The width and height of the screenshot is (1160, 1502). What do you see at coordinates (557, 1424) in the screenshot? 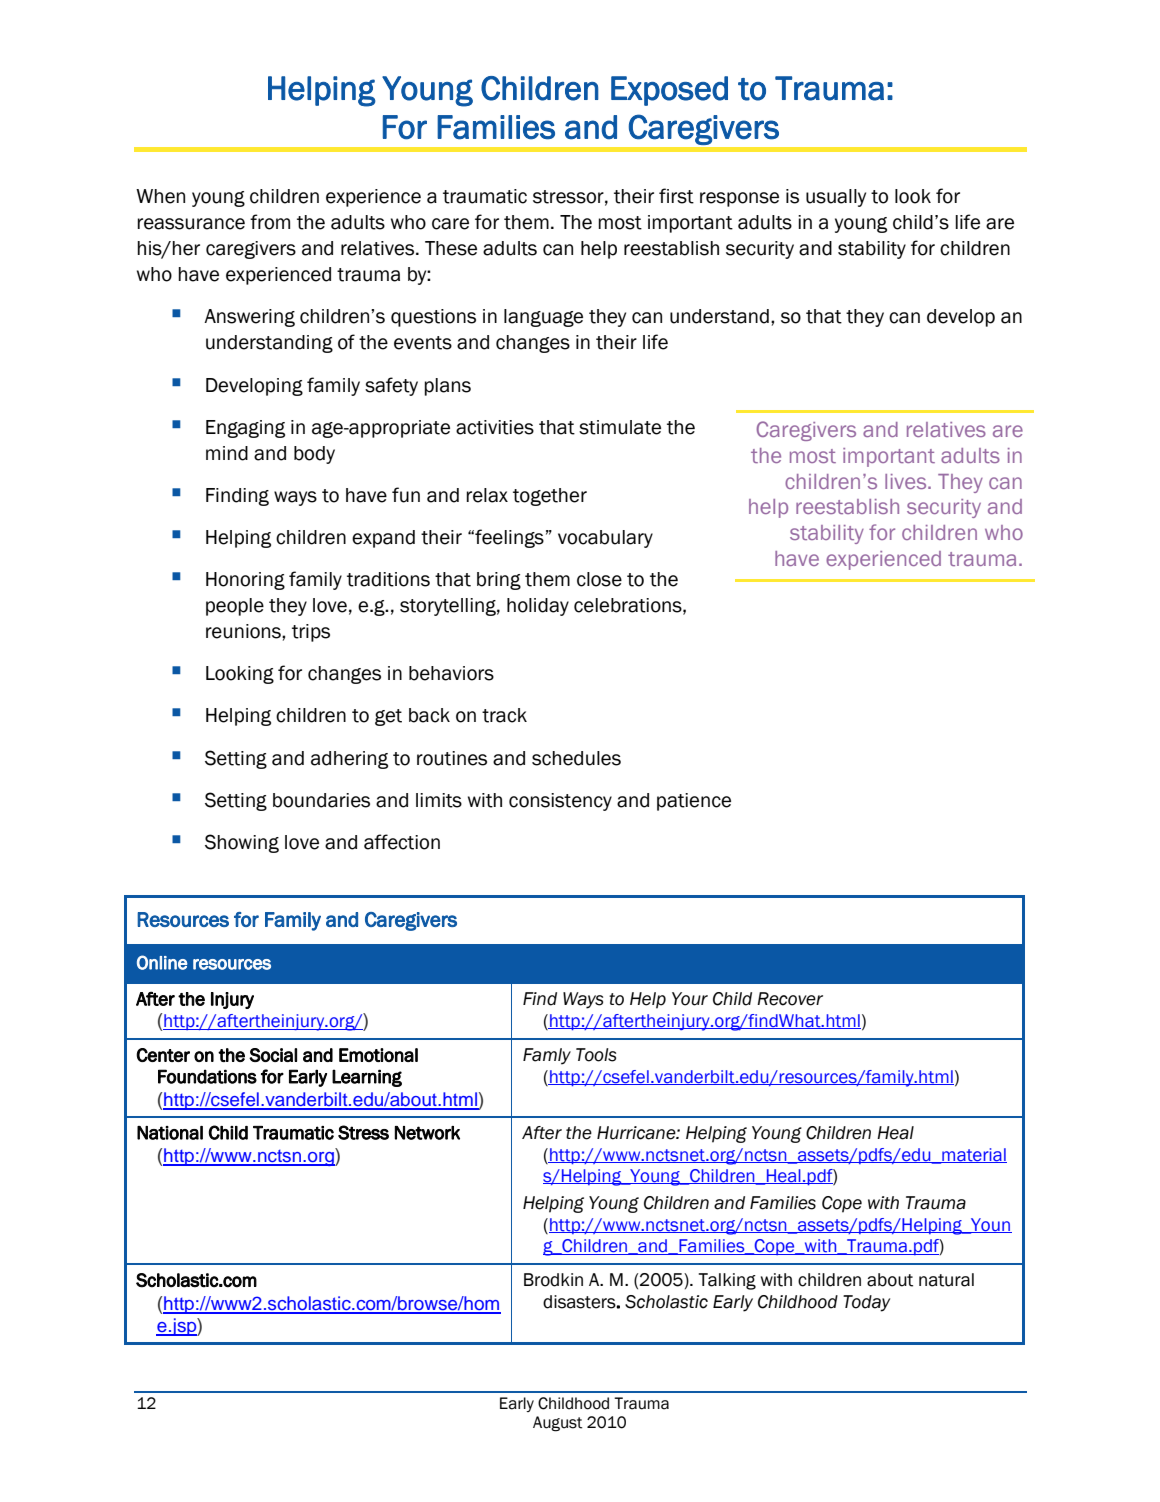
I see `August` at bounding box center [557, 1424].
